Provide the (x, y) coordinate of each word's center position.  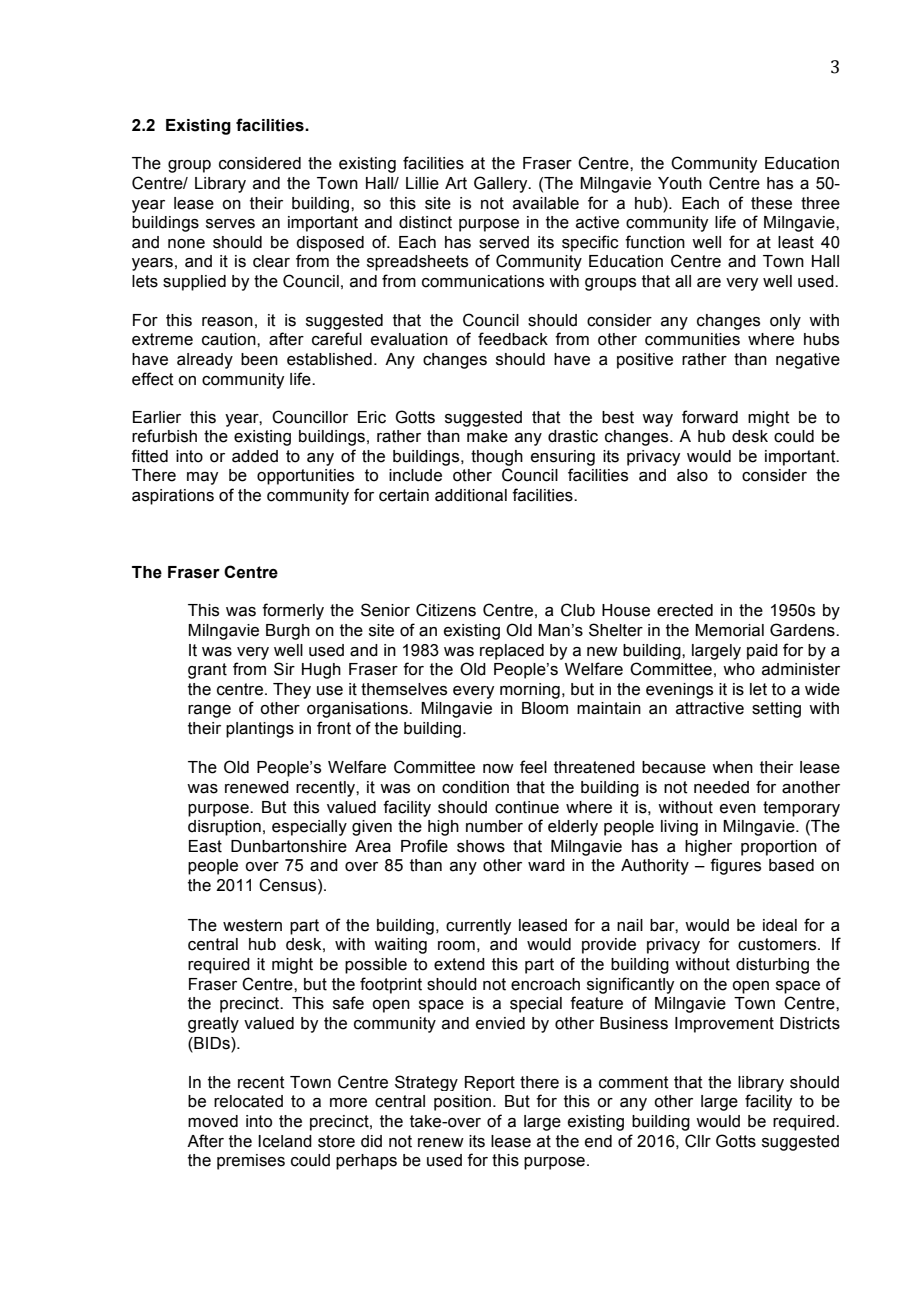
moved (213, 1121)
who (739, 669)
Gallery (502, 184)
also (692, 475)
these (771, 203)
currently (478, 927)
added (255, 456)
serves (230, 224)
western (252, 925)
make (487, 436)
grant (207, 671)
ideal (780, 925)
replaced (512, 652)
